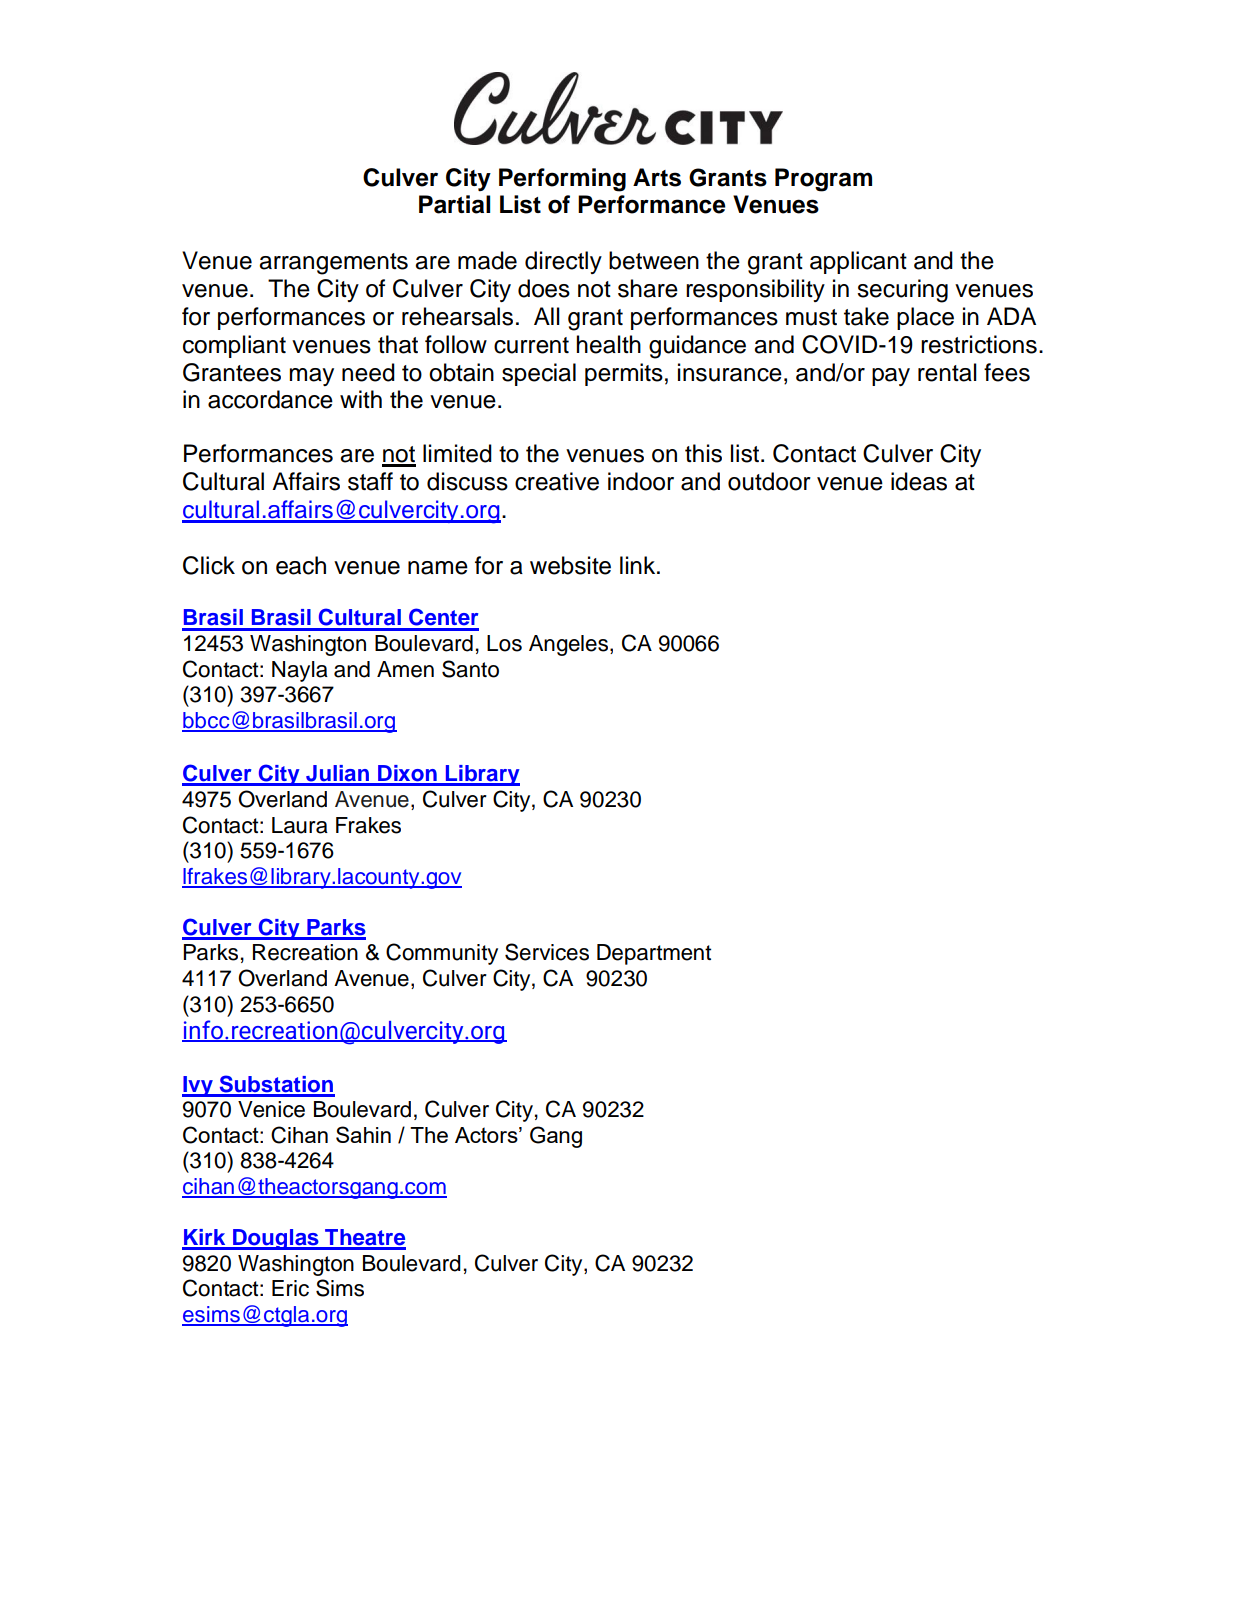 The height and width of the page is (1601, 1237). I want to click on Sahin, so click(363, 1134).
